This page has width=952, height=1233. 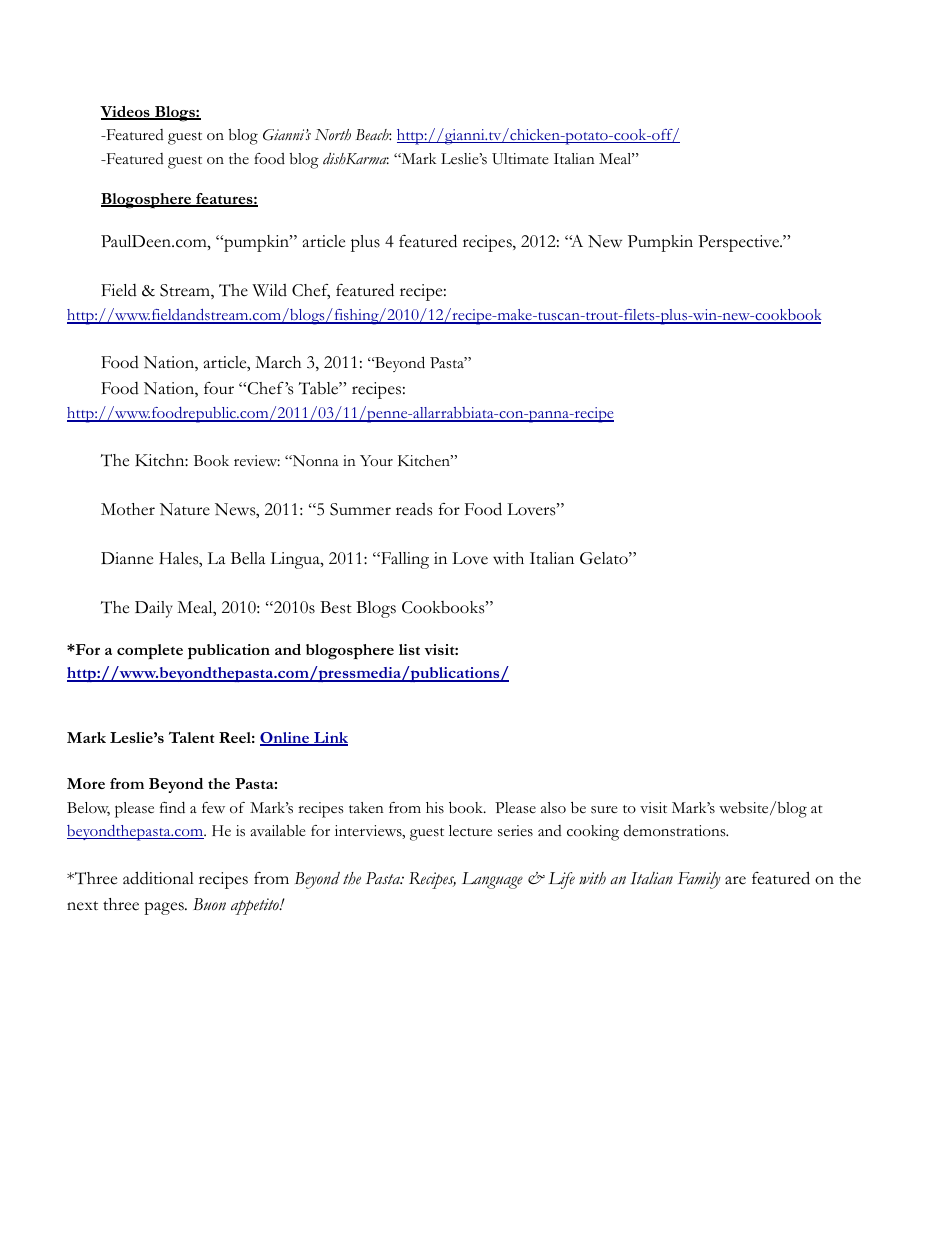 What do you see at coordinates (604, 810) in the page?
I see `sure` at bounding box center [604, 810].
